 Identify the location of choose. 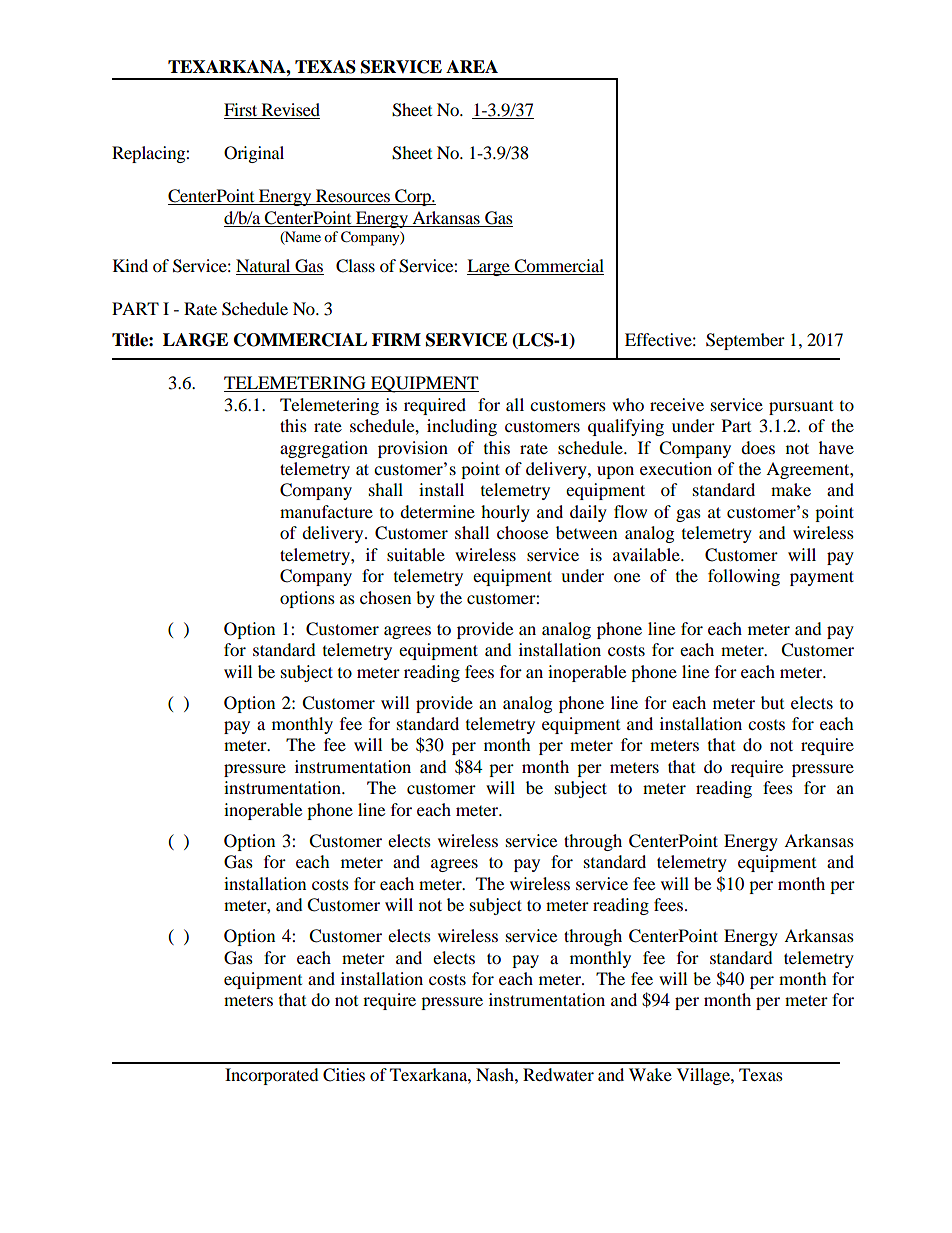
(522, 532).
